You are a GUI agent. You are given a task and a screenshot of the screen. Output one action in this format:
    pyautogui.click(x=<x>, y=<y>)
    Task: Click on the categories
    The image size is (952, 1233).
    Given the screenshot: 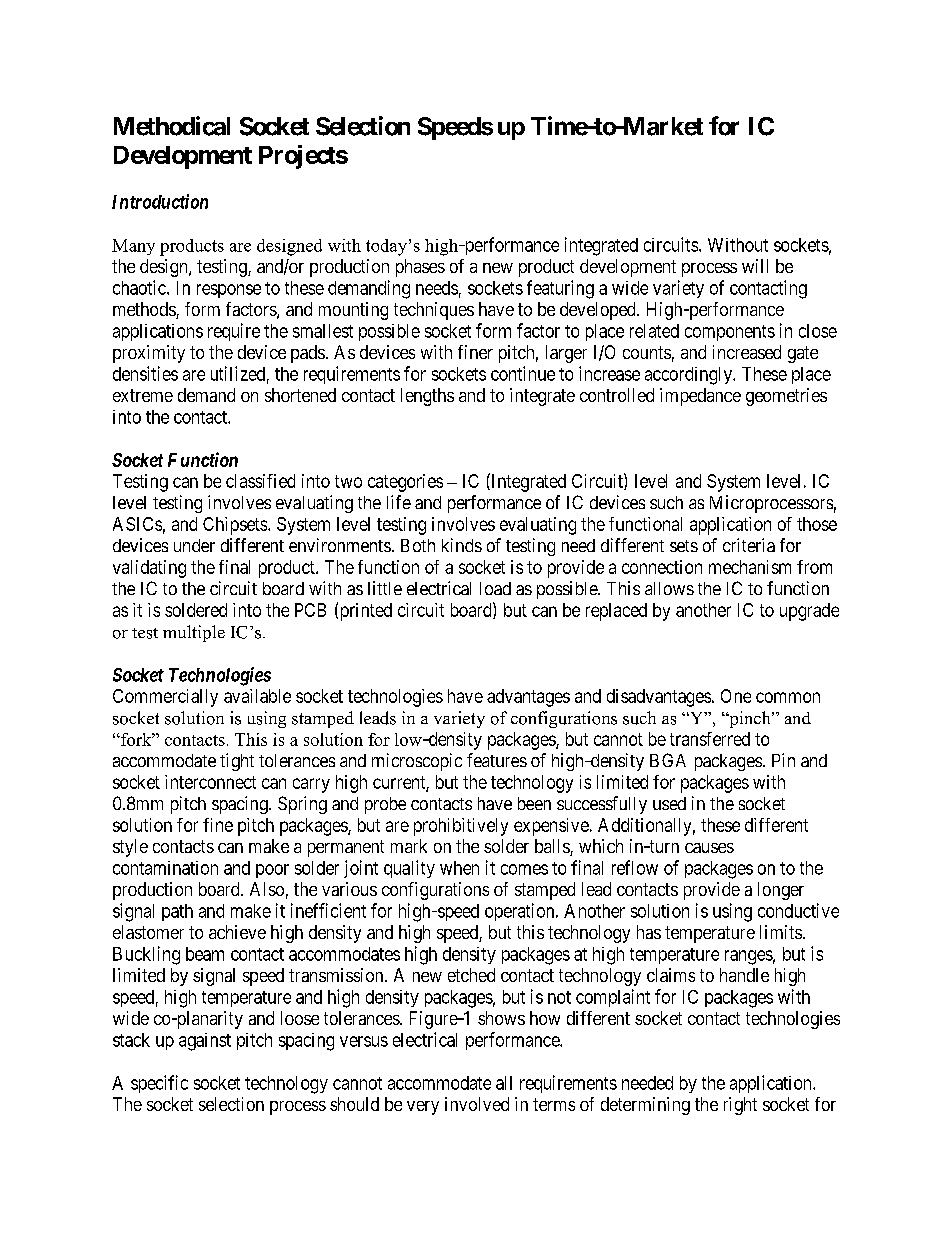 What is the action you would take?
    pyautogui.click(x=405, y=483)
